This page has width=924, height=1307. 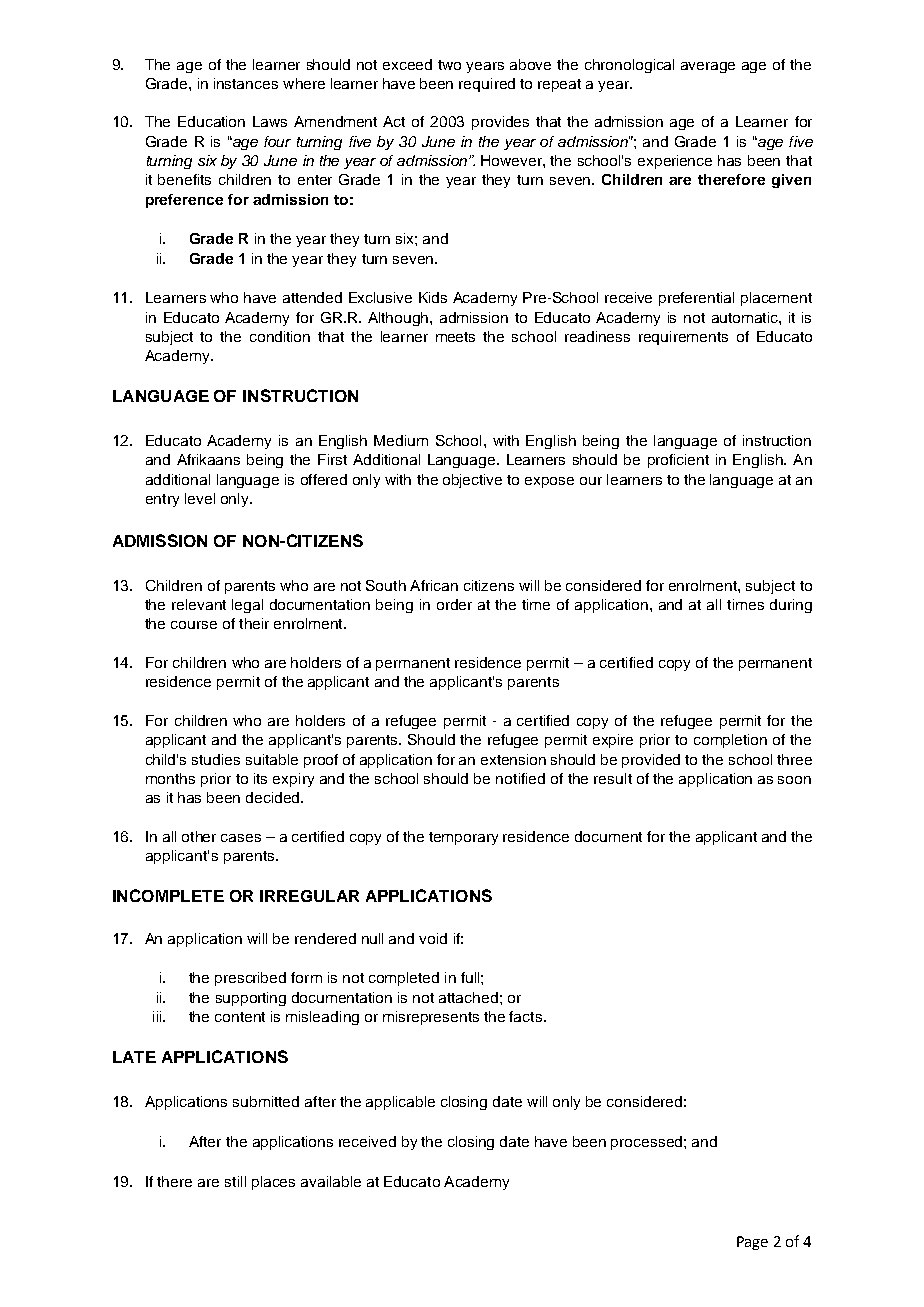 I want to click on required, so click(x=487, y=85).
